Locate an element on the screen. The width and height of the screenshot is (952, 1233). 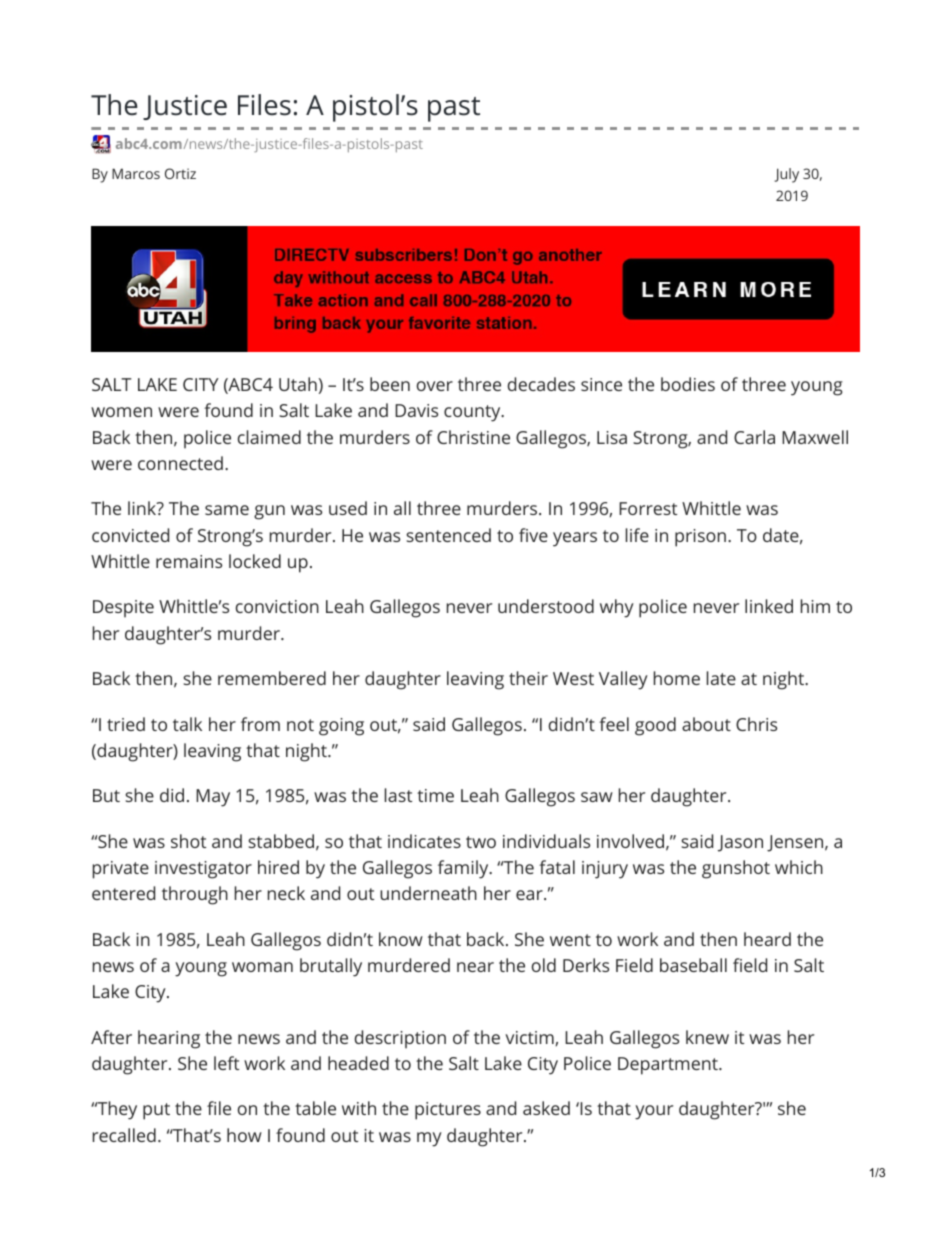
pictures is located at coordinates (448, 1111).
